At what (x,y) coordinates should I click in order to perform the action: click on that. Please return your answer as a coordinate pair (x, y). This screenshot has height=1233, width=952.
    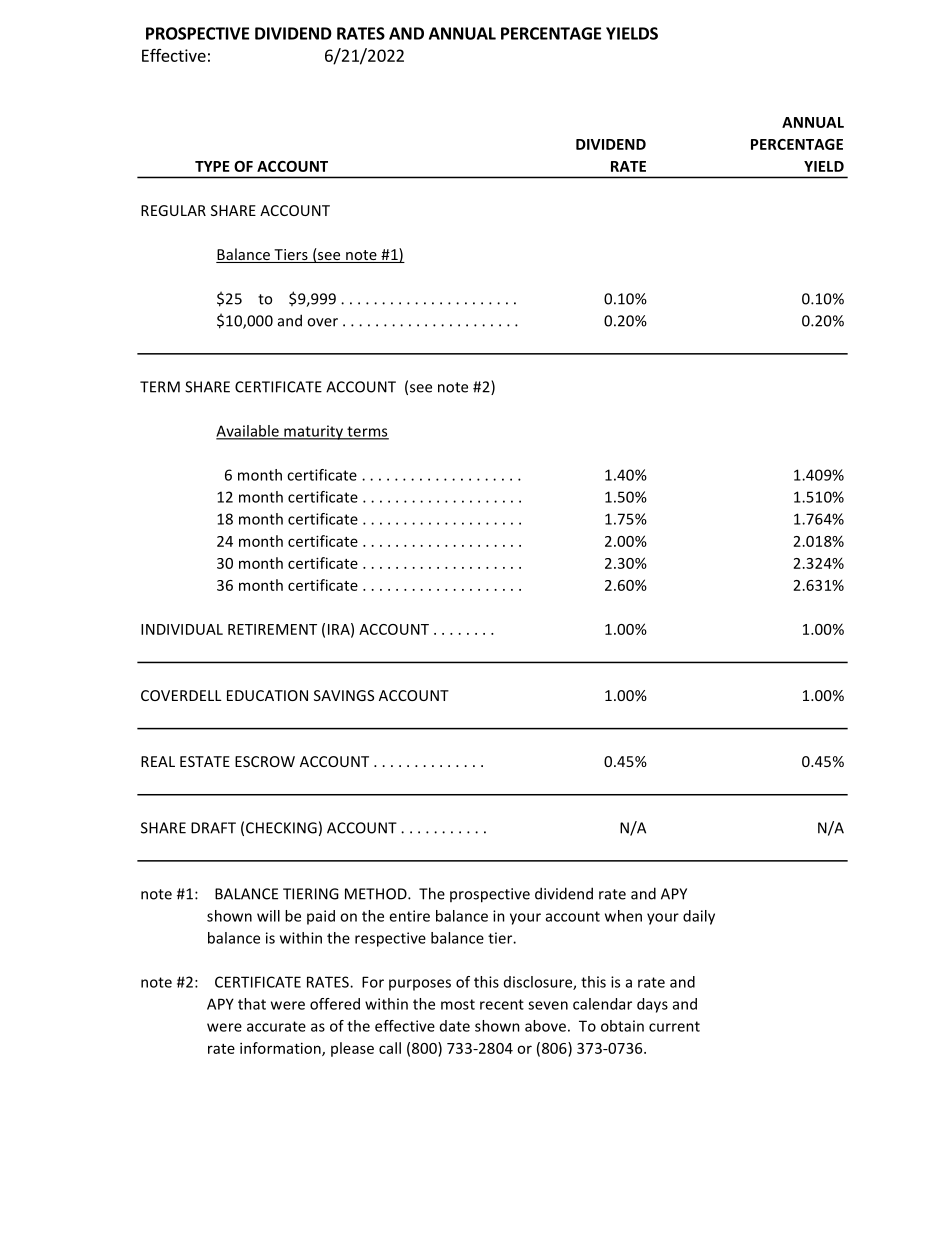
    Looking at the image, I should click on (252, 1004).
